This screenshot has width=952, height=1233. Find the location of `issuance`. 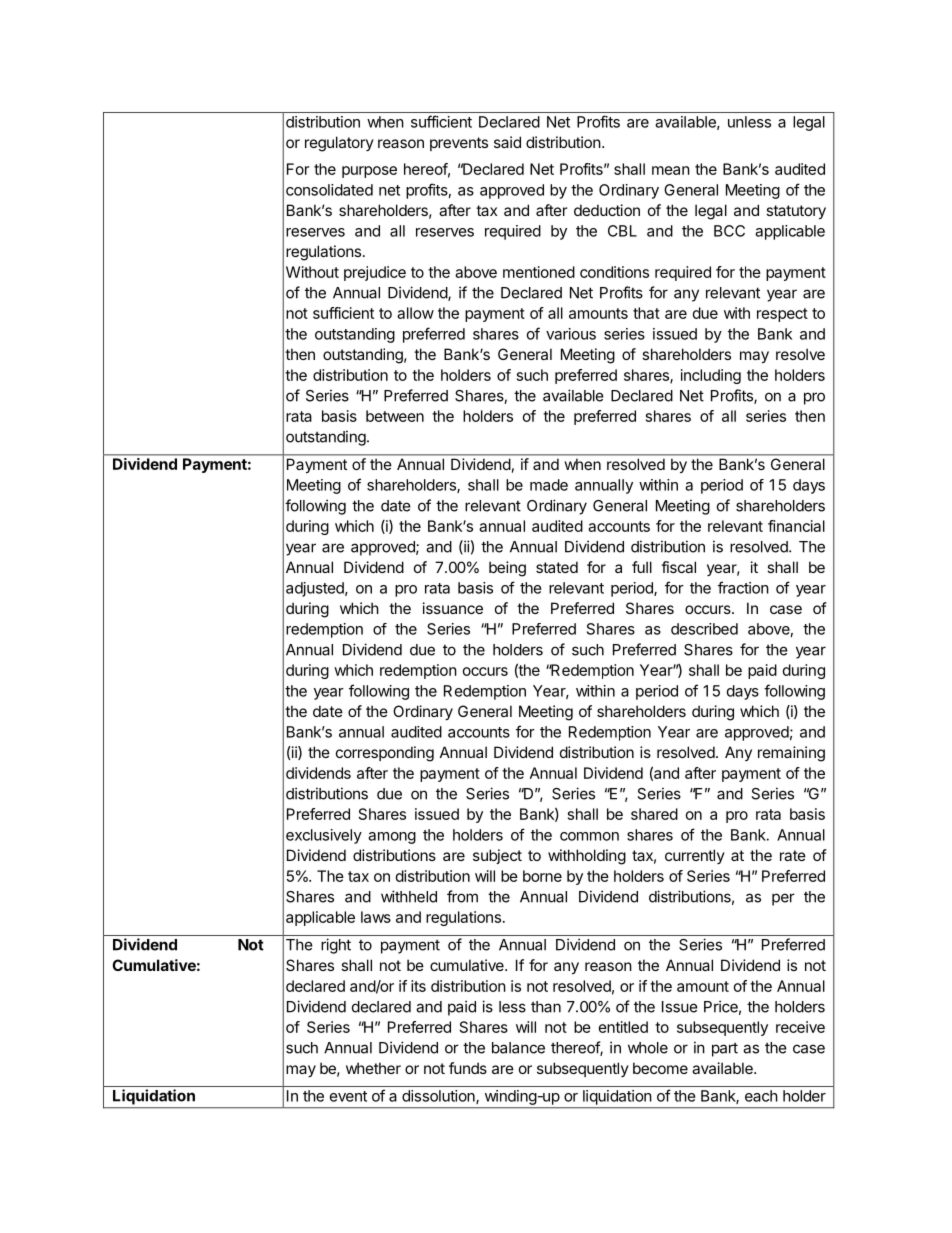

issuance is located at coordinates (453, 608).
